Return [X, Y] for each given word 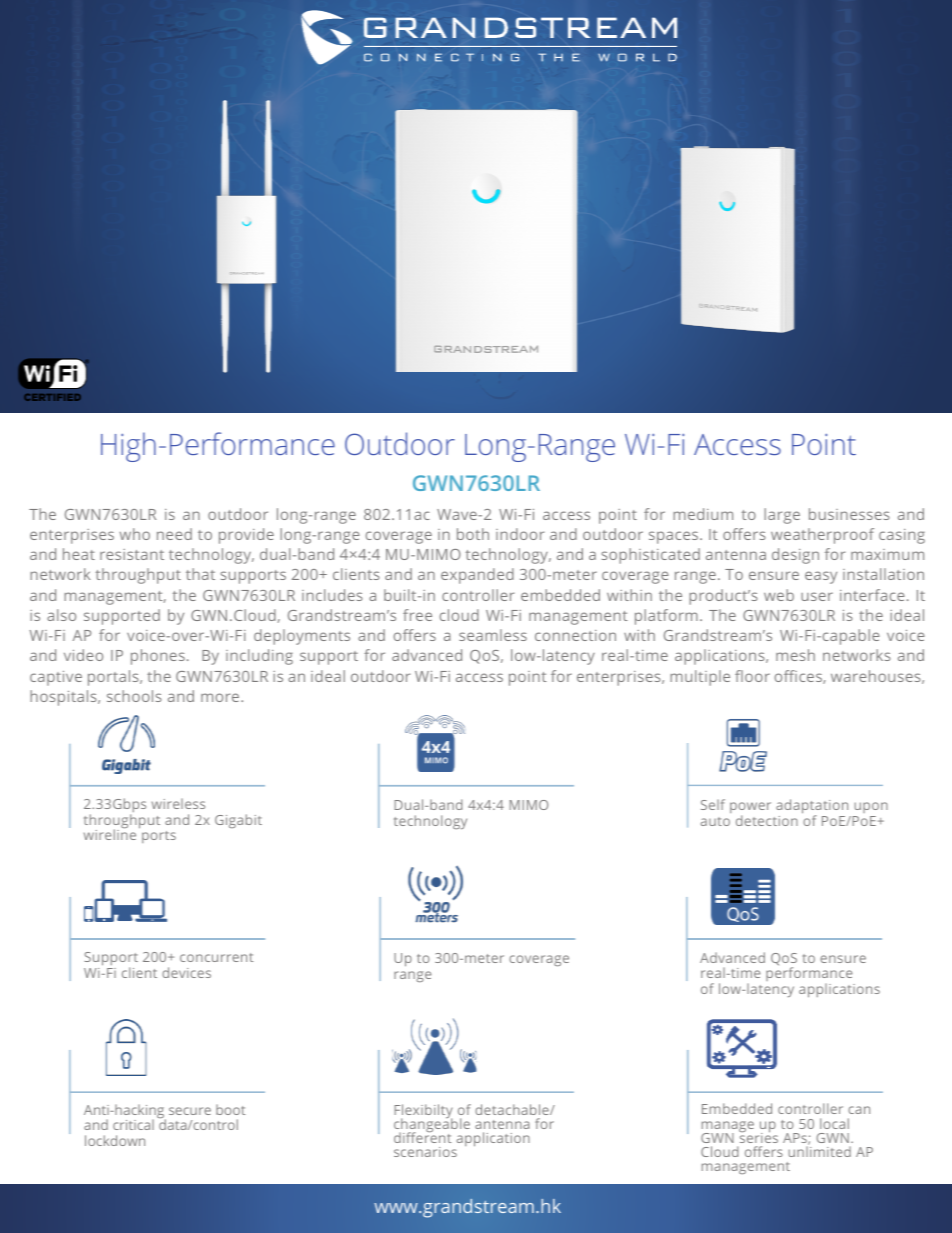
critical [133, 1124]
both [473, 534]
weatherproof [822, 536]
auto [715, 821]
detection [767, 820]
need [174, 534]
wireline [110, 834]
